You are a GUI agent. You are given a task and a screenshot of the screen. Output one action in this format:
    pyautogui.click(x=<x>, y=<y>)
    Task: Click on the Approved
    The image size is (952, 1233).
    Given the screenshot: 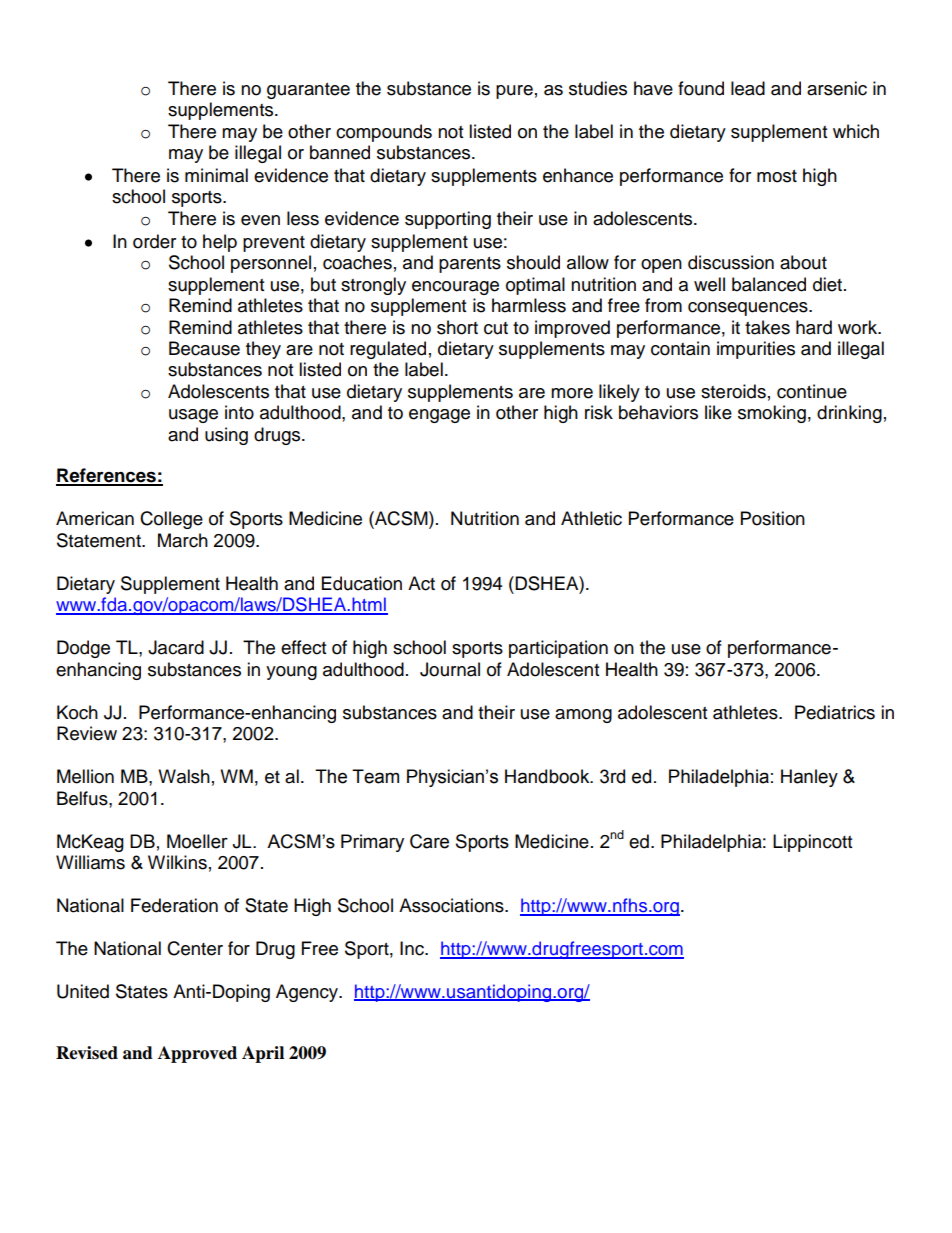 What is the action you would take?
    pyautogui.click(x=197, y=1054)
